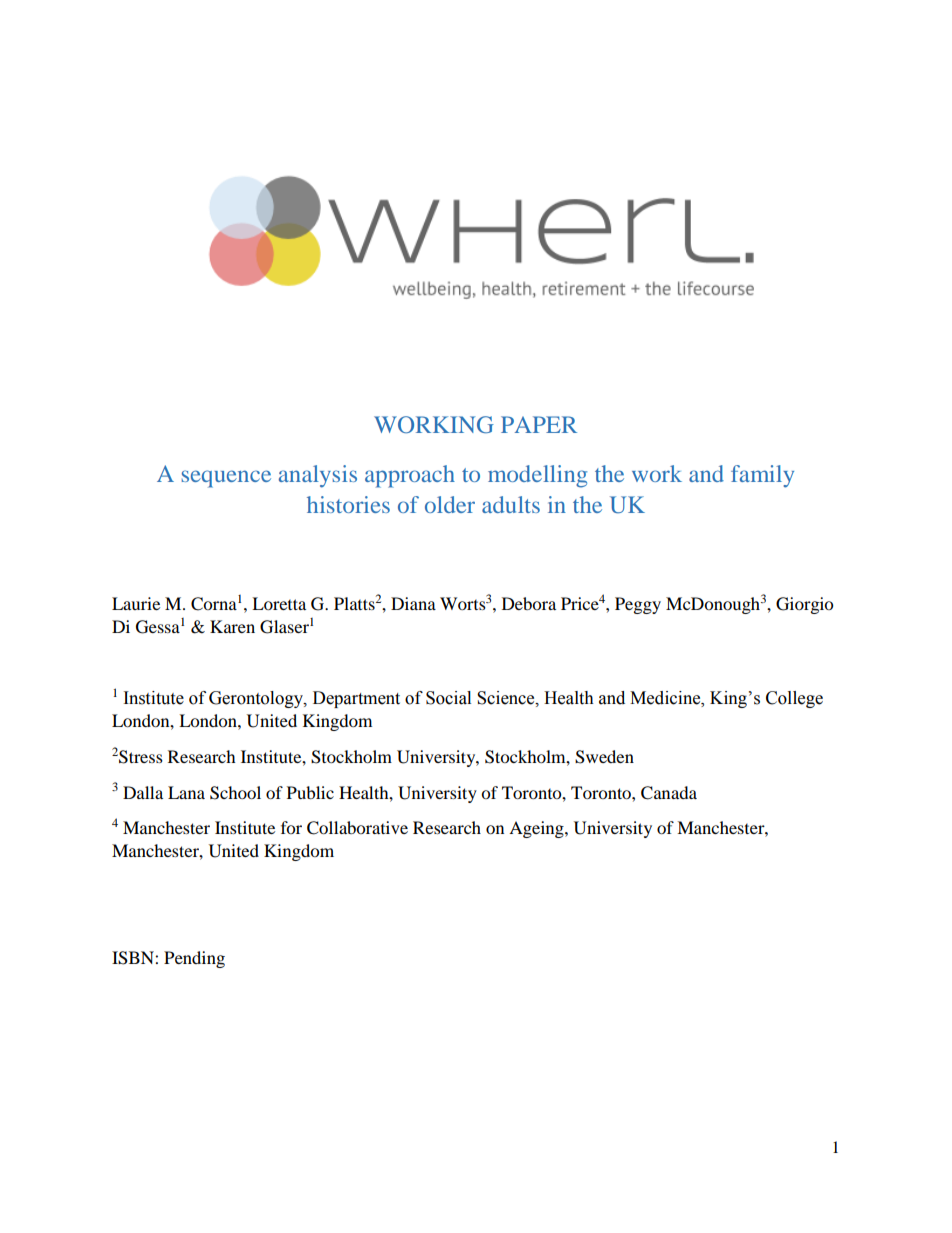 The height and width of the screenshot is (1233, 952). I want to click on Sweden, so click(604, 757).
